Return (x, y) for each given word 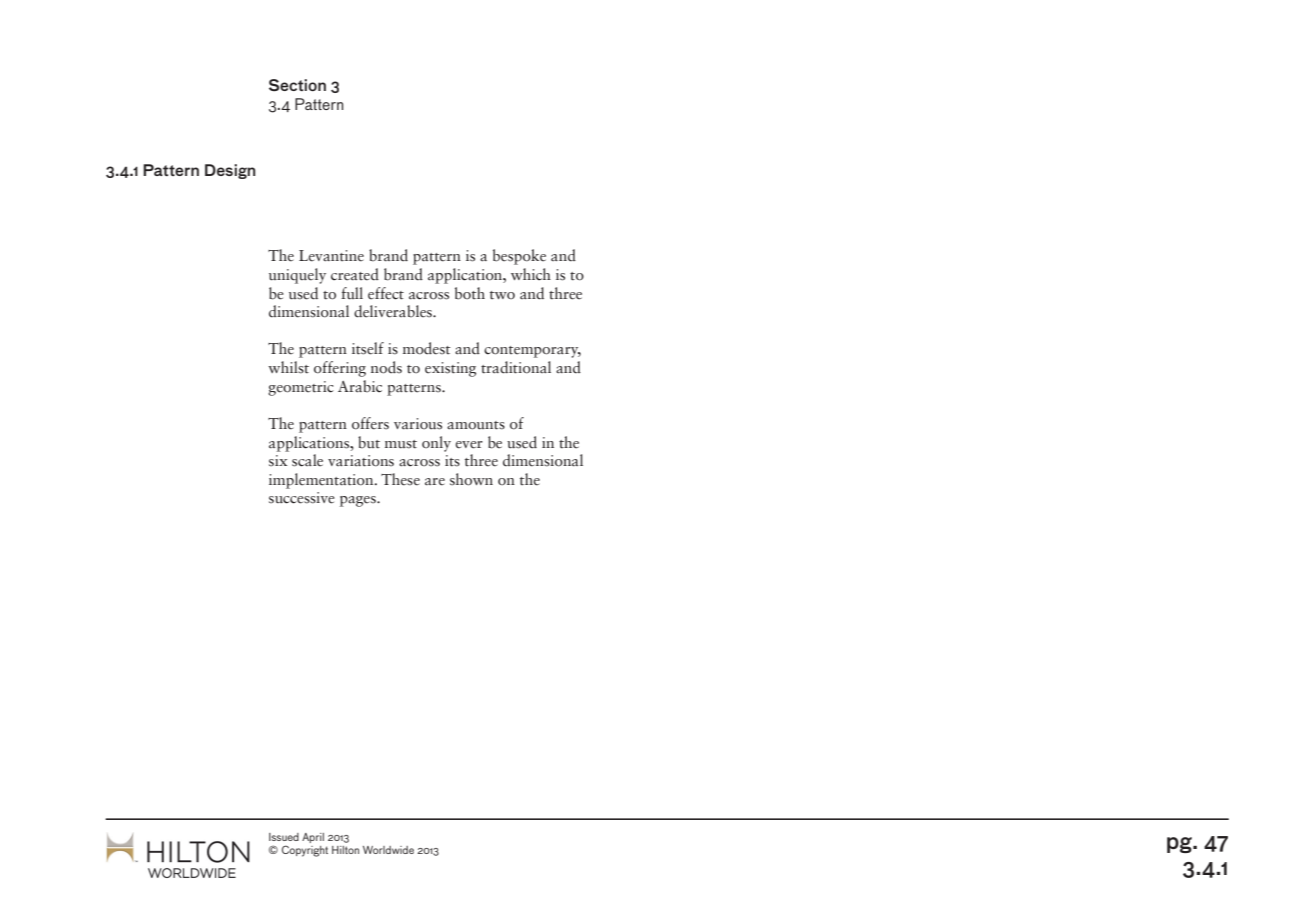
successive (302, 498)
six (278, 461)
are (435, 482)
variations (361, 461)
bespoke (519, 257)
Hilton (345, 850)
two (502, 295)
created (355, 274)
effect (386, 293)
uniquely (297, 276)
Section (297, 85)
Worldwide (388, 850)
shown (471, 479)
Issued (284, 837)
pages (359, 501)
